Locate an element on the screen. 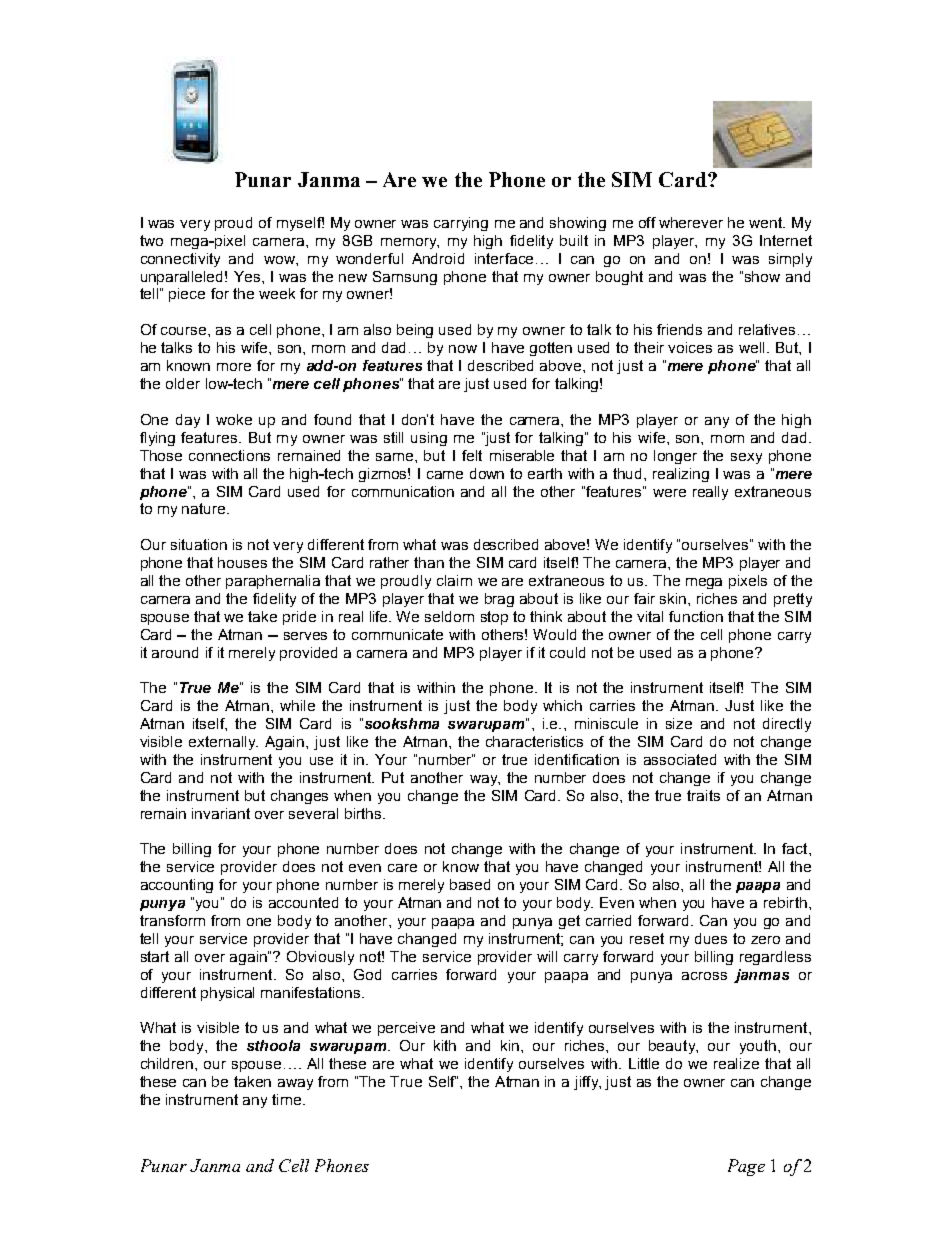 This screenshot has width=952, height=1233. interface is located at coordinates (504, 258).
